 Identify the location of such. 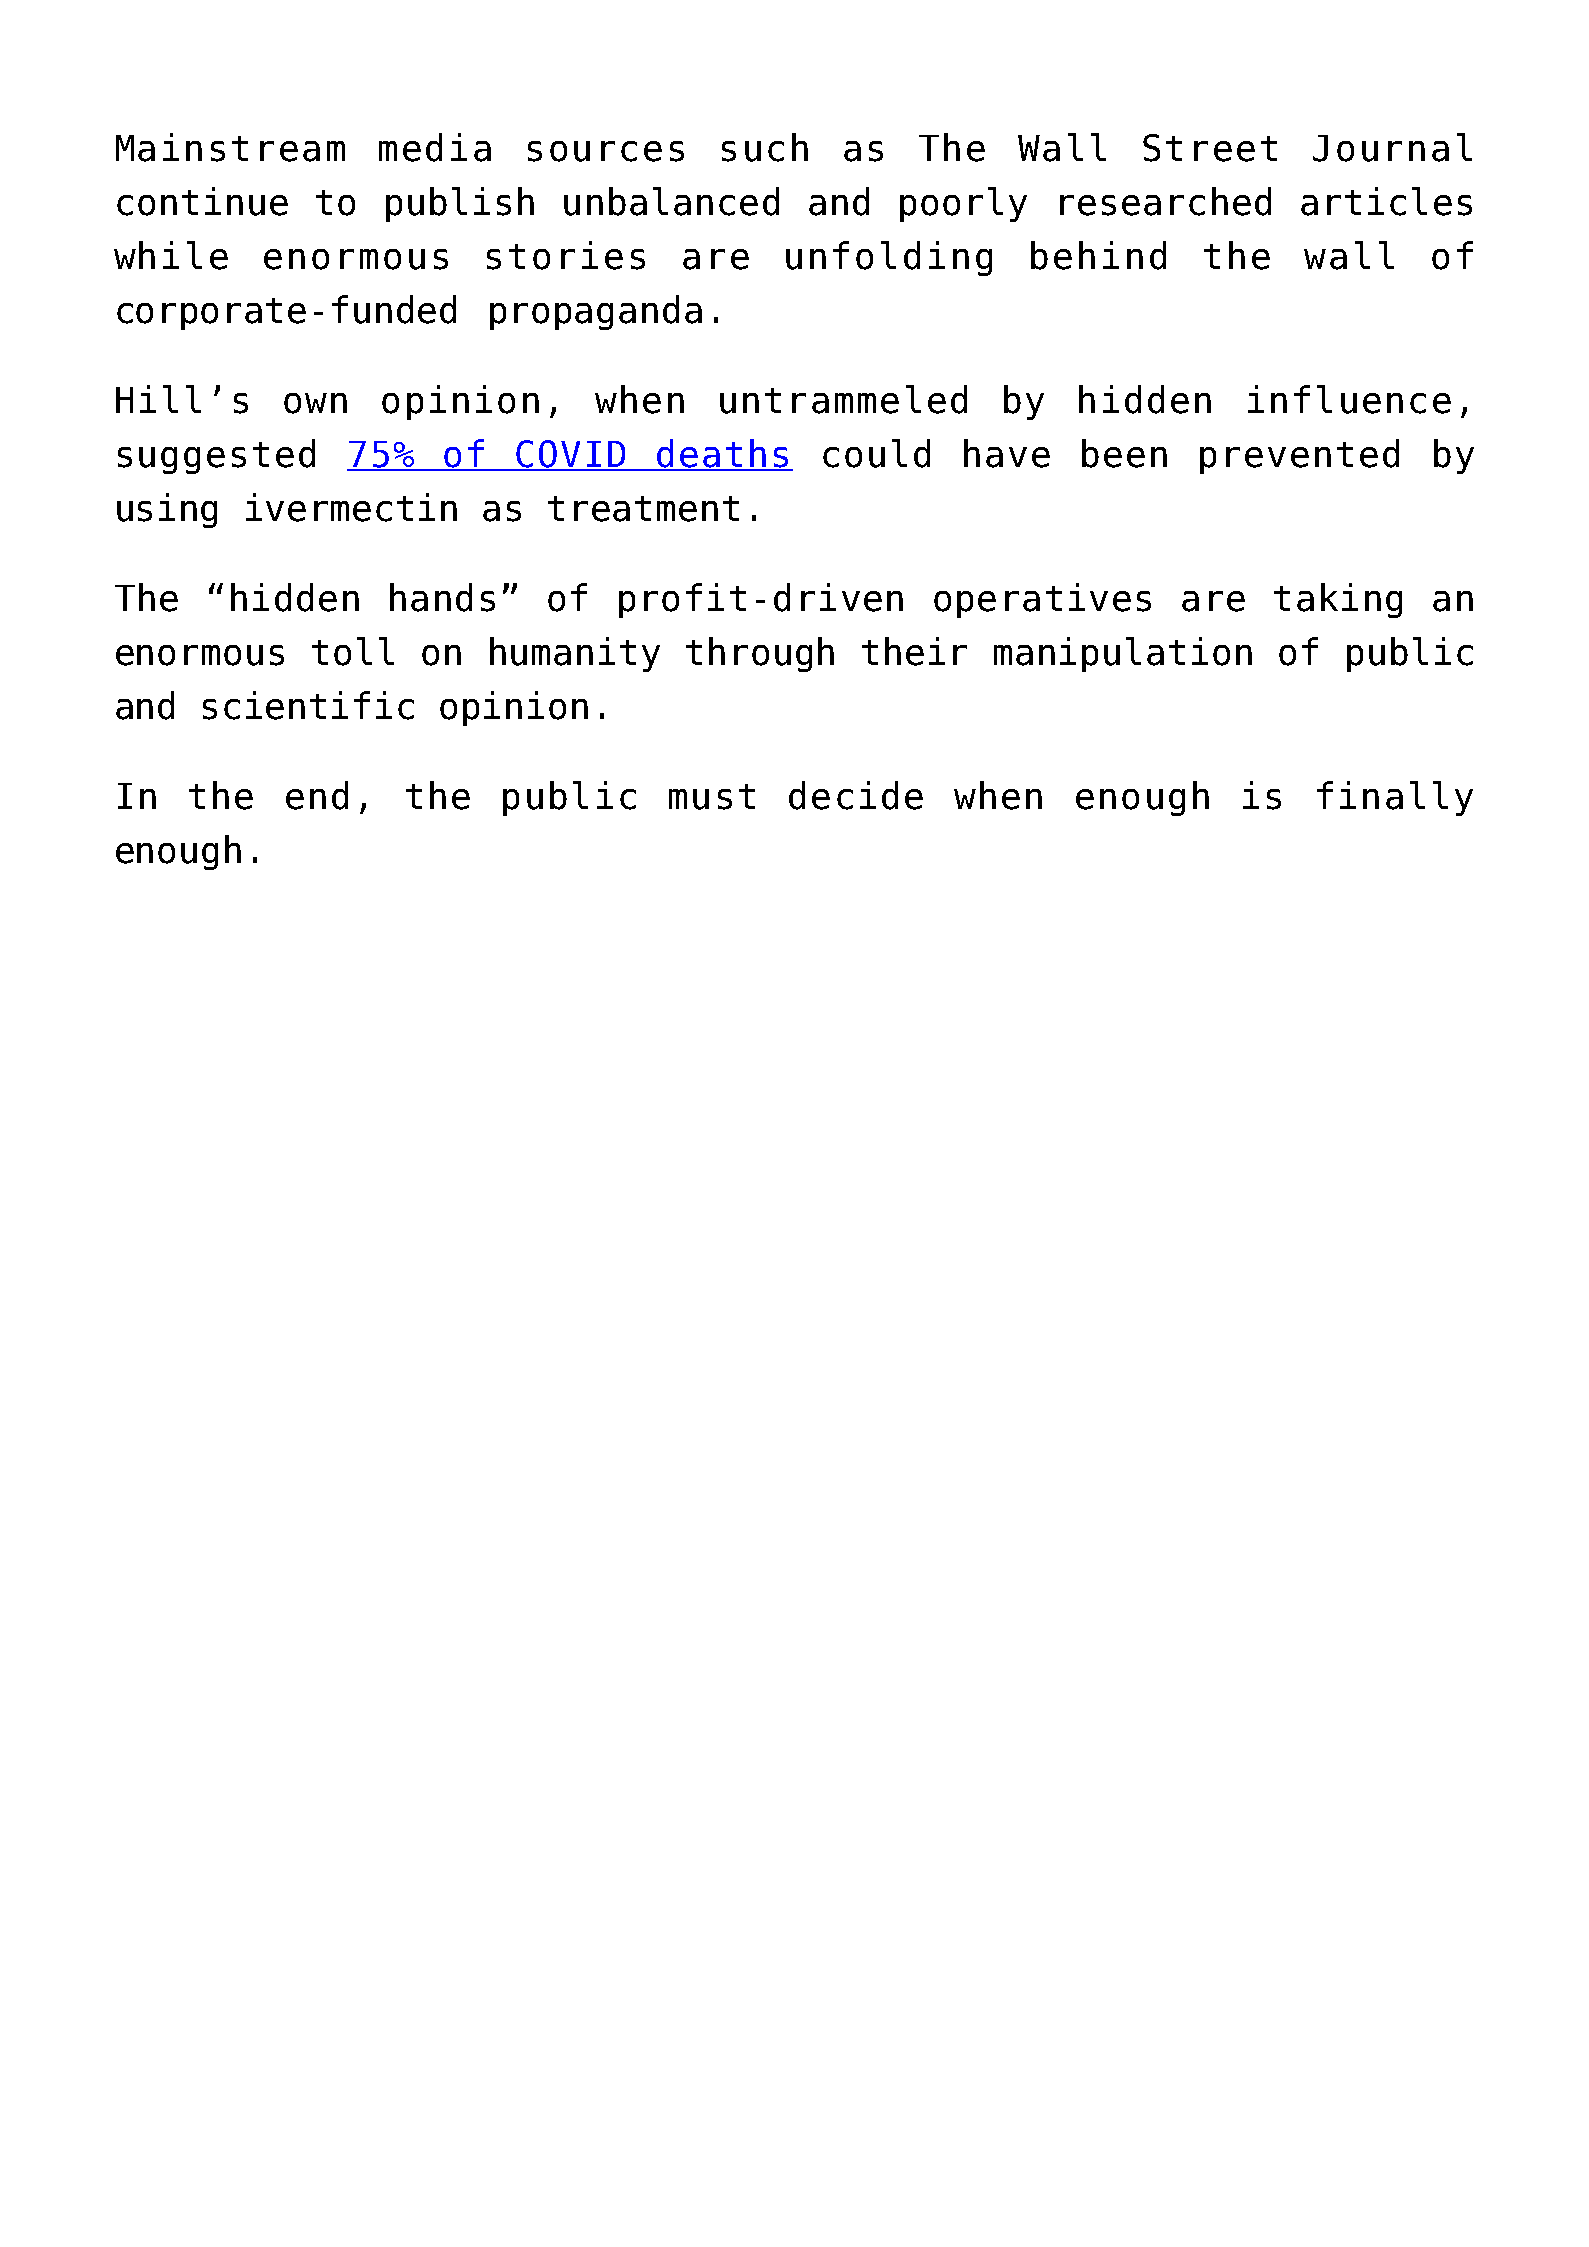
(765, 147).
